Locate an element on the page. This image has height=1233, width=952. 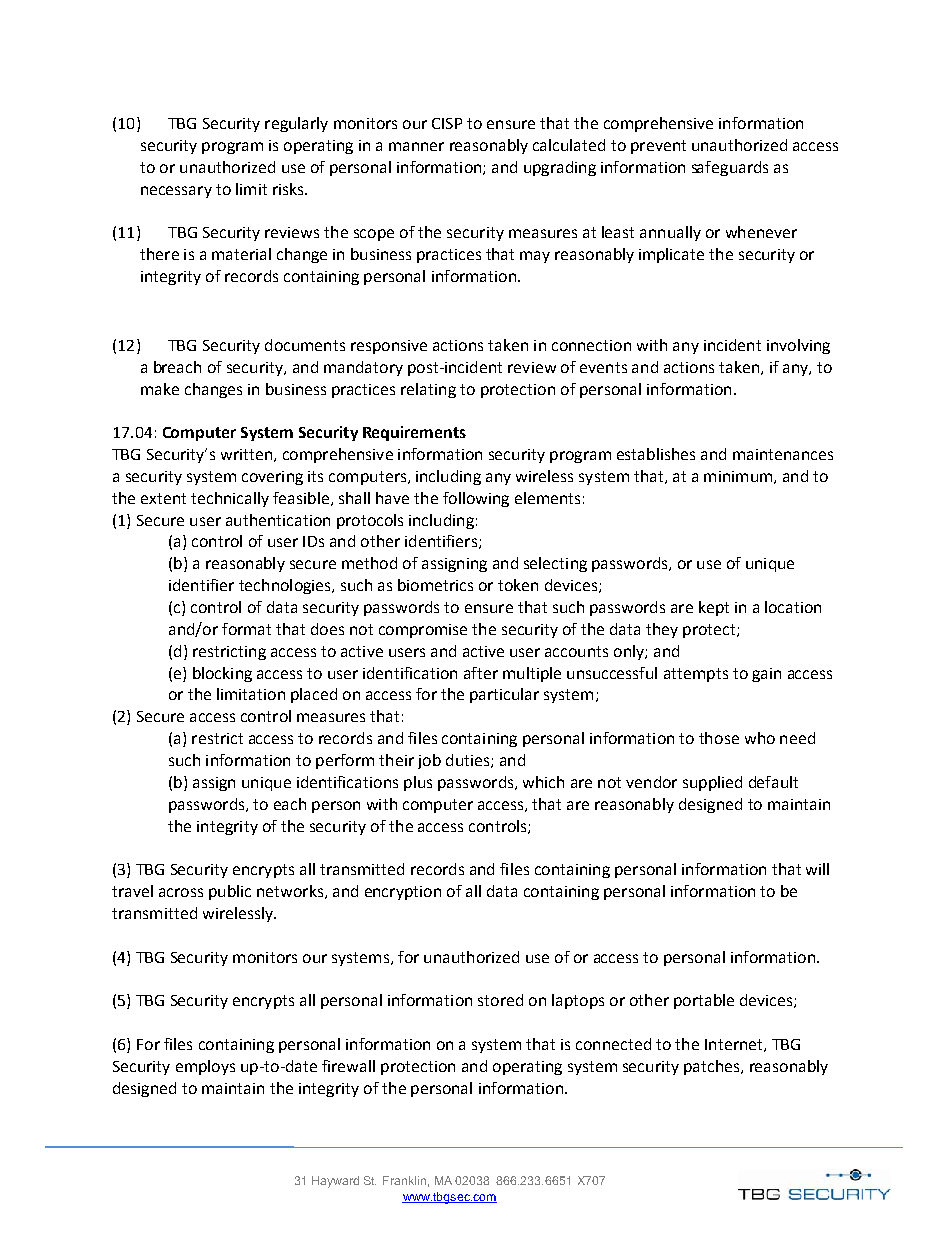
employs is located at coordinates (205, 1067).
